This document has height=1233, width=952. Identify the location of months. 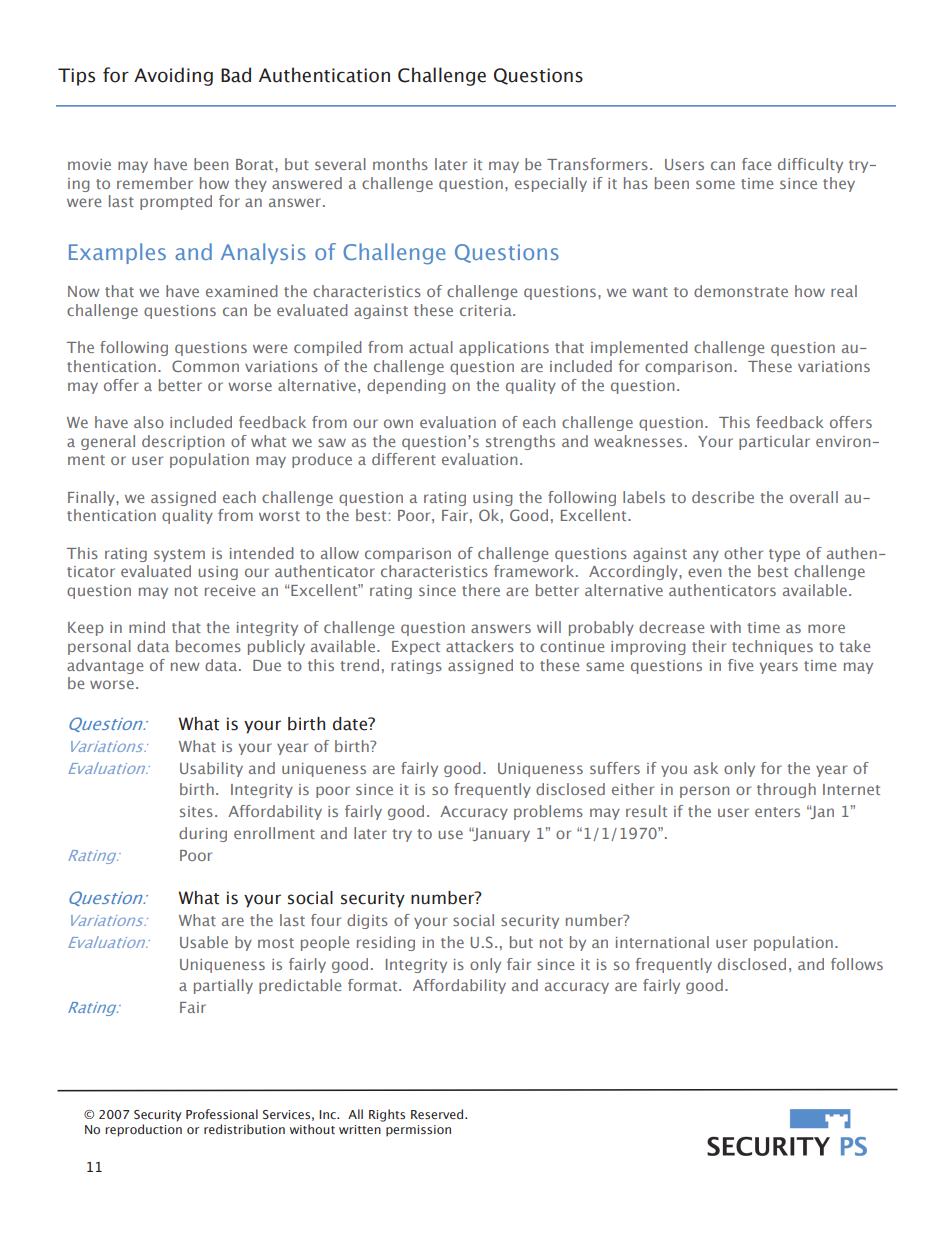
(400, 164).
